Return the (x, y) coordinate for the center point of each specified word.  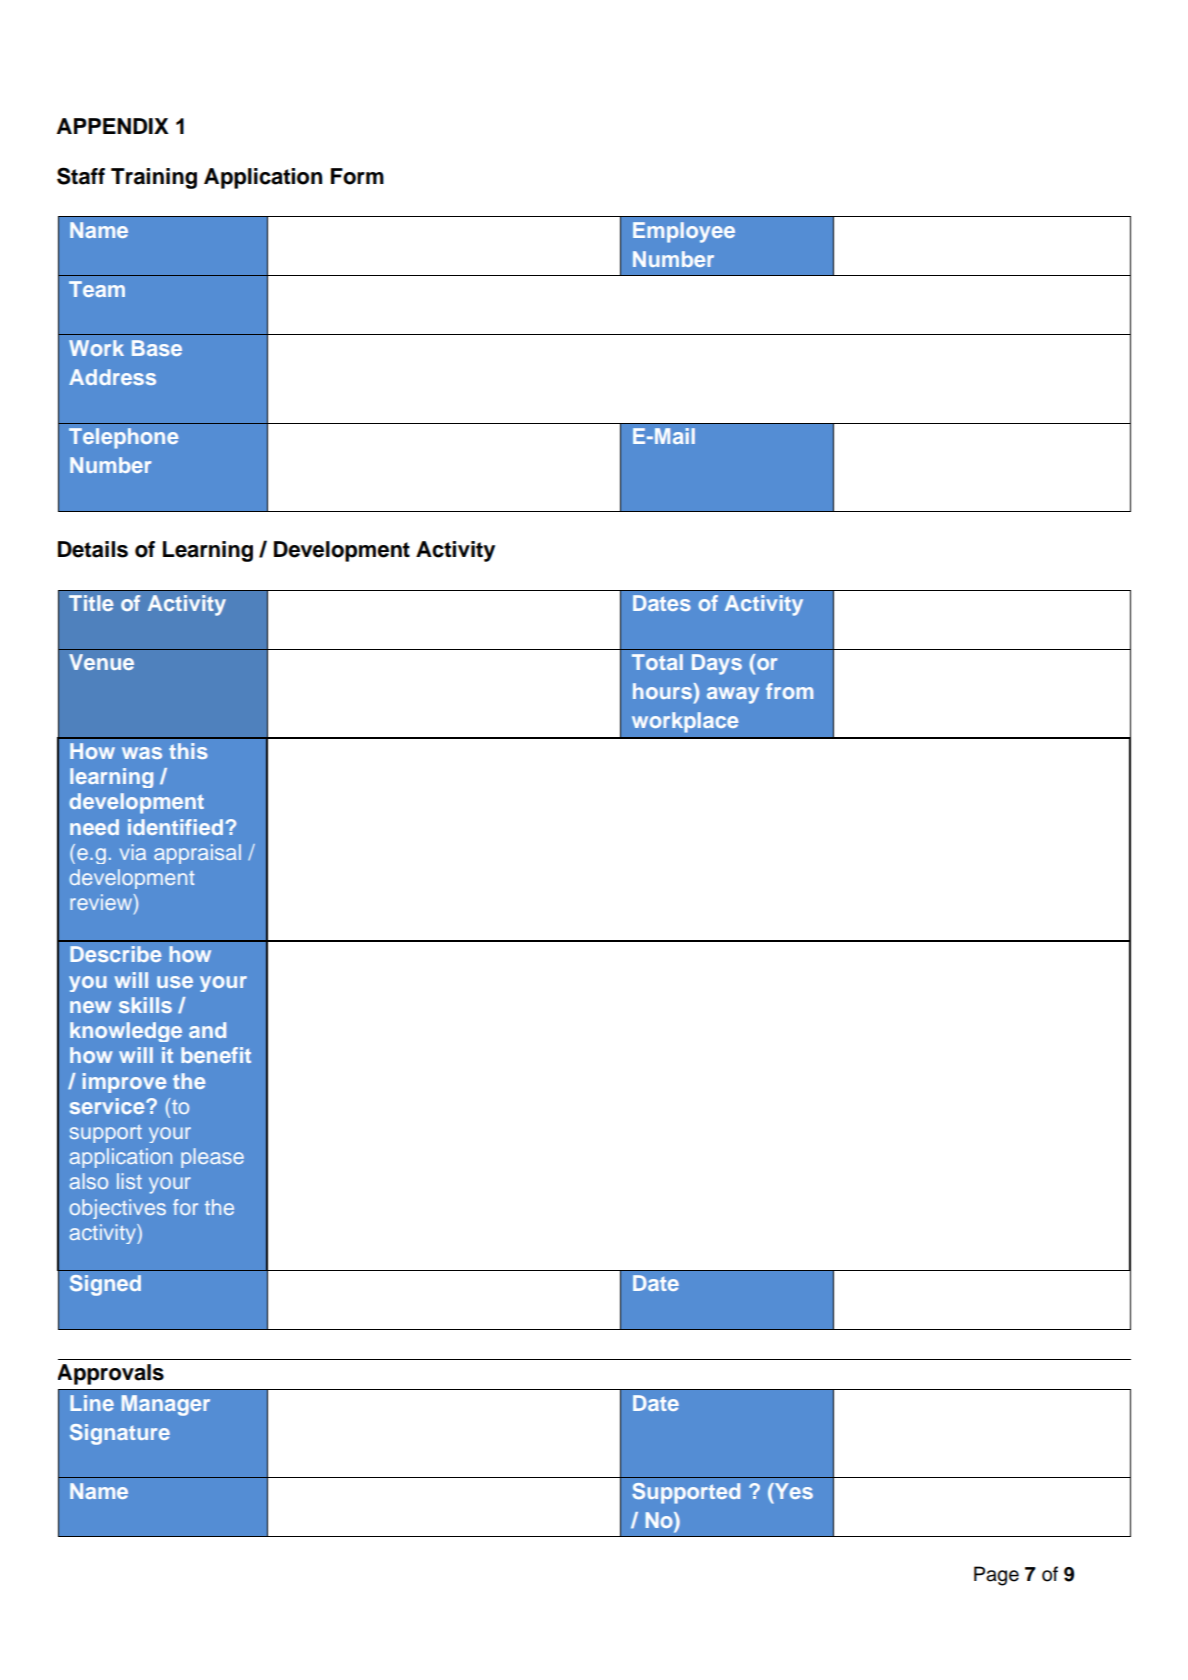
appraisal (197, 854)
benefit (216, 1055)
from (789, 691)
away (733, 695)
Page (996, 1576)
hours (663, 691)
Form (357, 176)
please (212, 1158)
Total (657, 662)
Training (154, 178)
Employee (684, 232)
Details (93, 549)
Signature (120, 1434)
